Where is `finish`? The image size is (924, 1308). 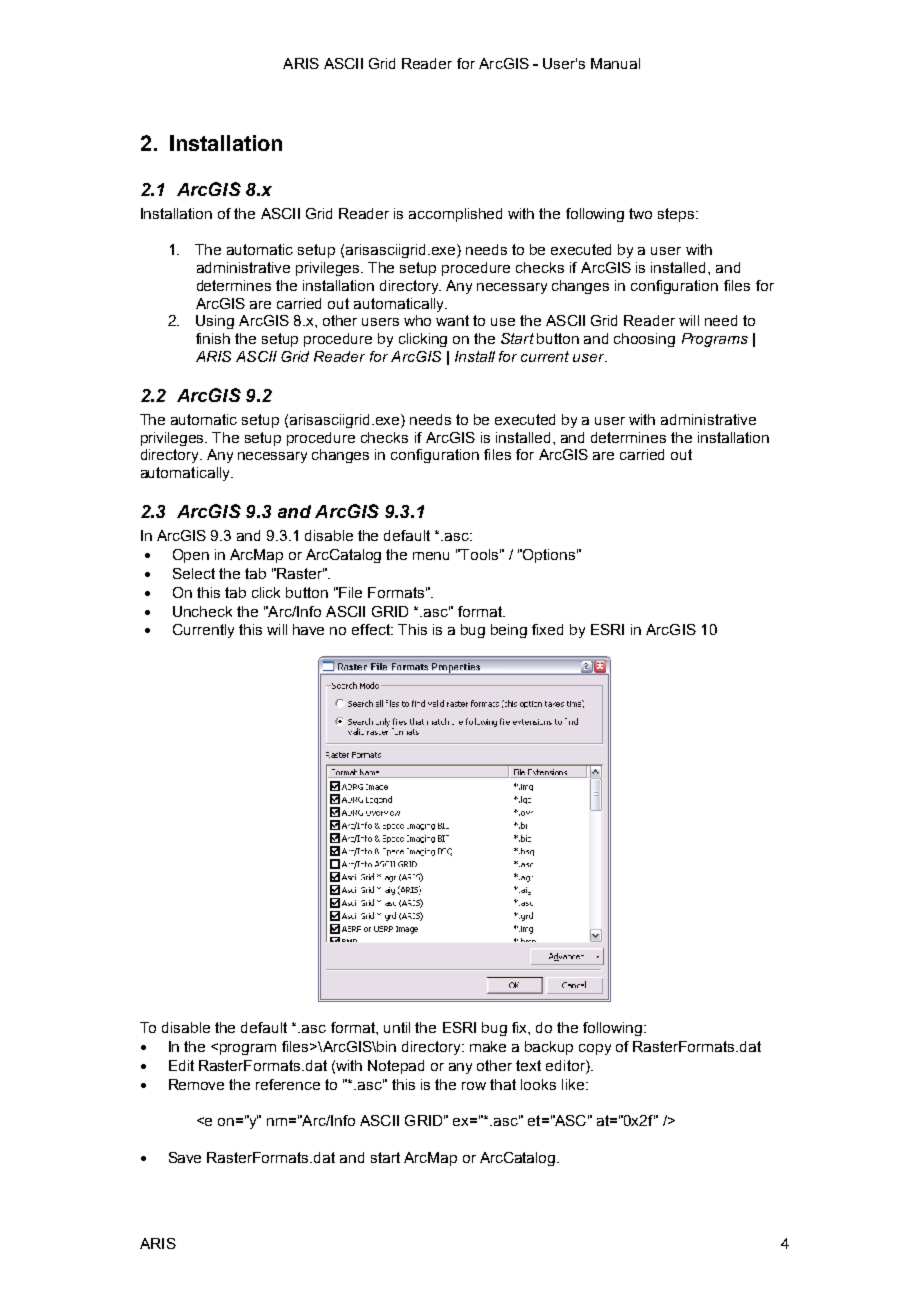 finish is located at coordinates (213, 338).
